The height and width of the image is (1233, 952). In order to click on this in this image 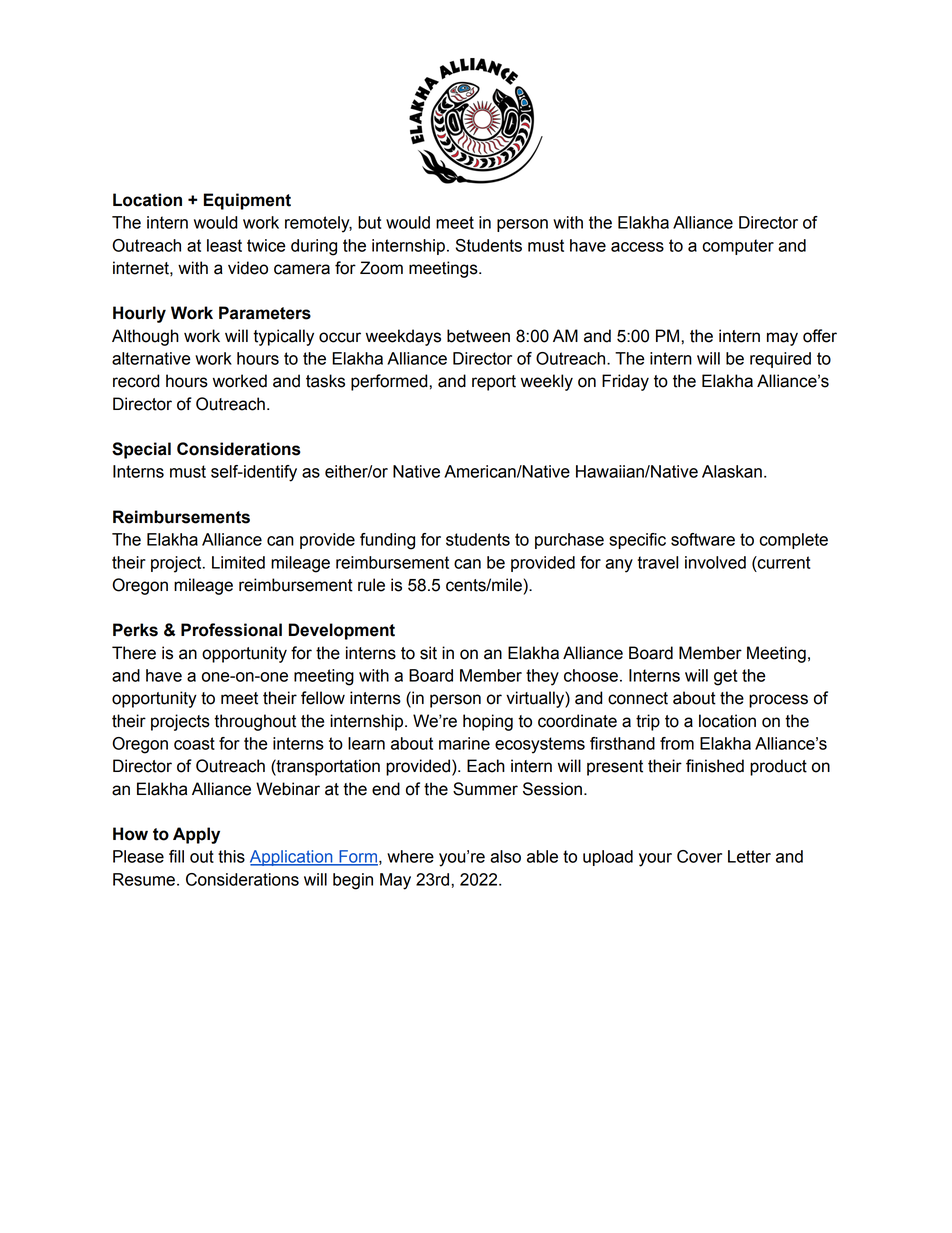, I will do `click(231, 856)`.
